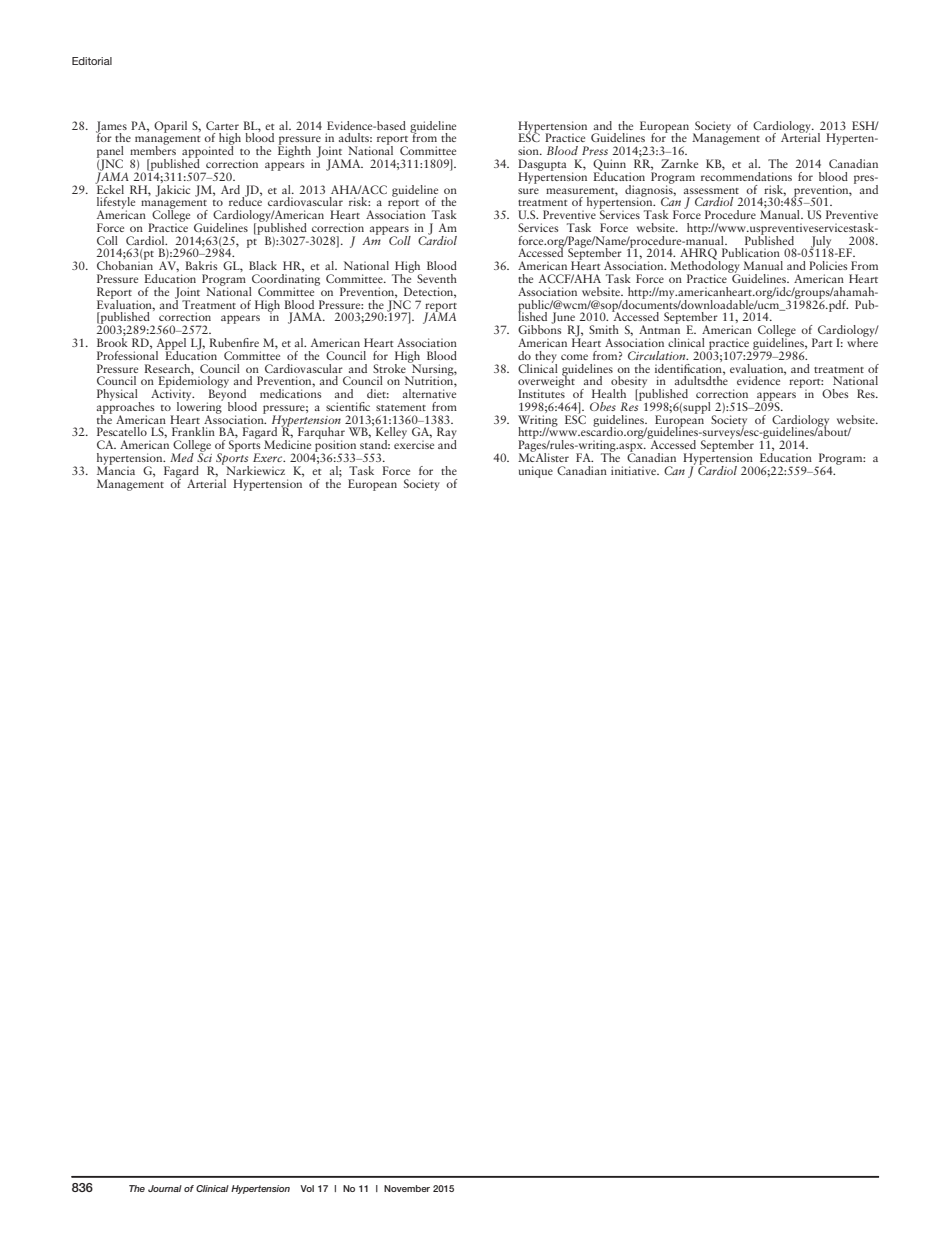  Describe the element at coordinates (609, 393) in the image. I see `Health` at that location.
